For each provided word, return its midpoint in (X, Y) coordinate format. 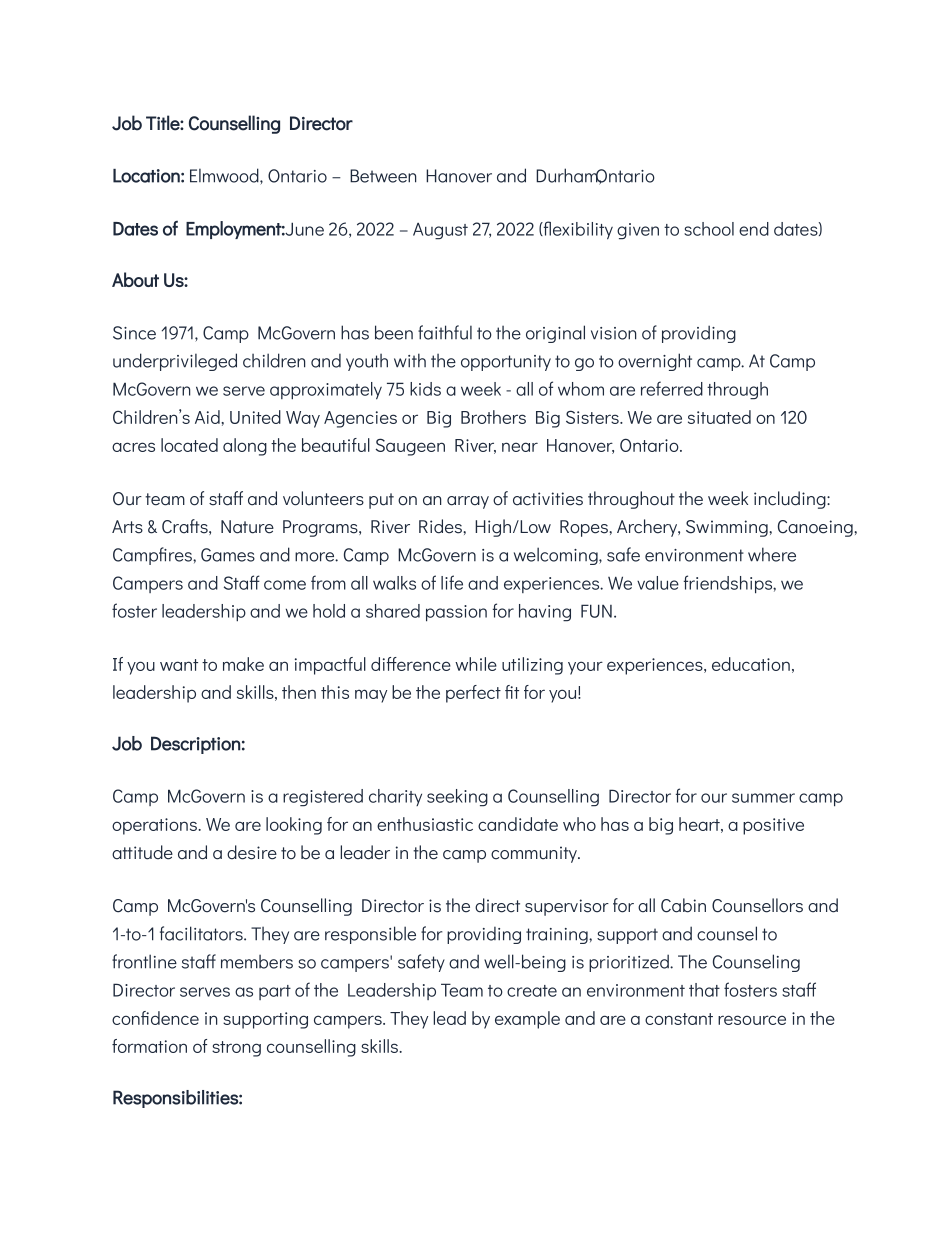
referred (672, 388)
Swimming (728, 528)
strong (236, 1049)
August (440, 231)
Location (146, 176)
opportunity (506, 363)
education (751, 664)
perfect (473, 694)
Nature (247, 527)
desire (252, 852)
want (179, 665)
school (709, 229)
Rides (441, 526)
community (535, 854)
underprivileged (175, 362)
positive (773, 826)
